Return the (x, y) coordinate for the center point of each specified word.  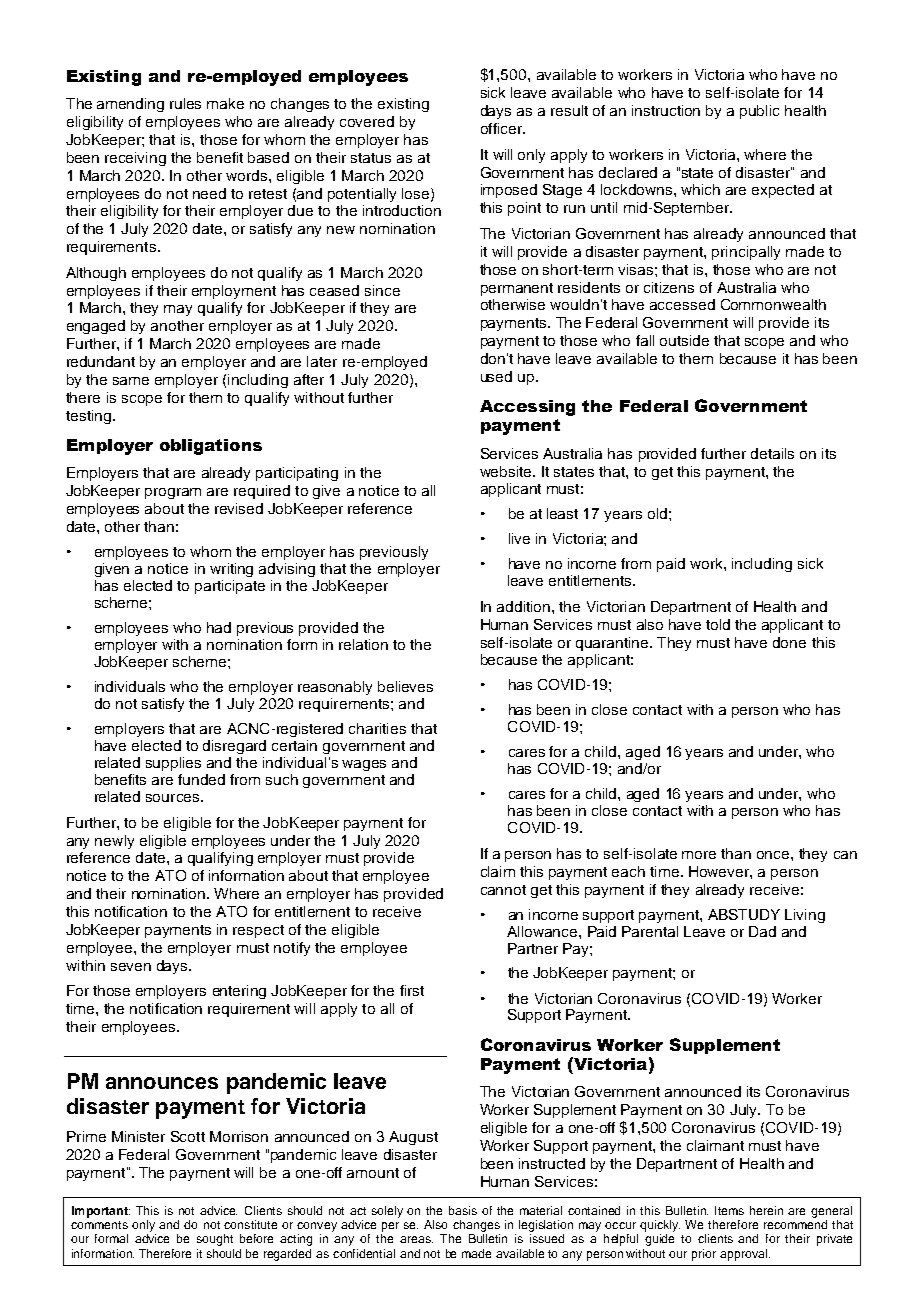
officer (502, 128)
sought (215, 1240)
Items (729, 1210)
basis (463, 1210)
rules (185, 103)
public (759, 112)
